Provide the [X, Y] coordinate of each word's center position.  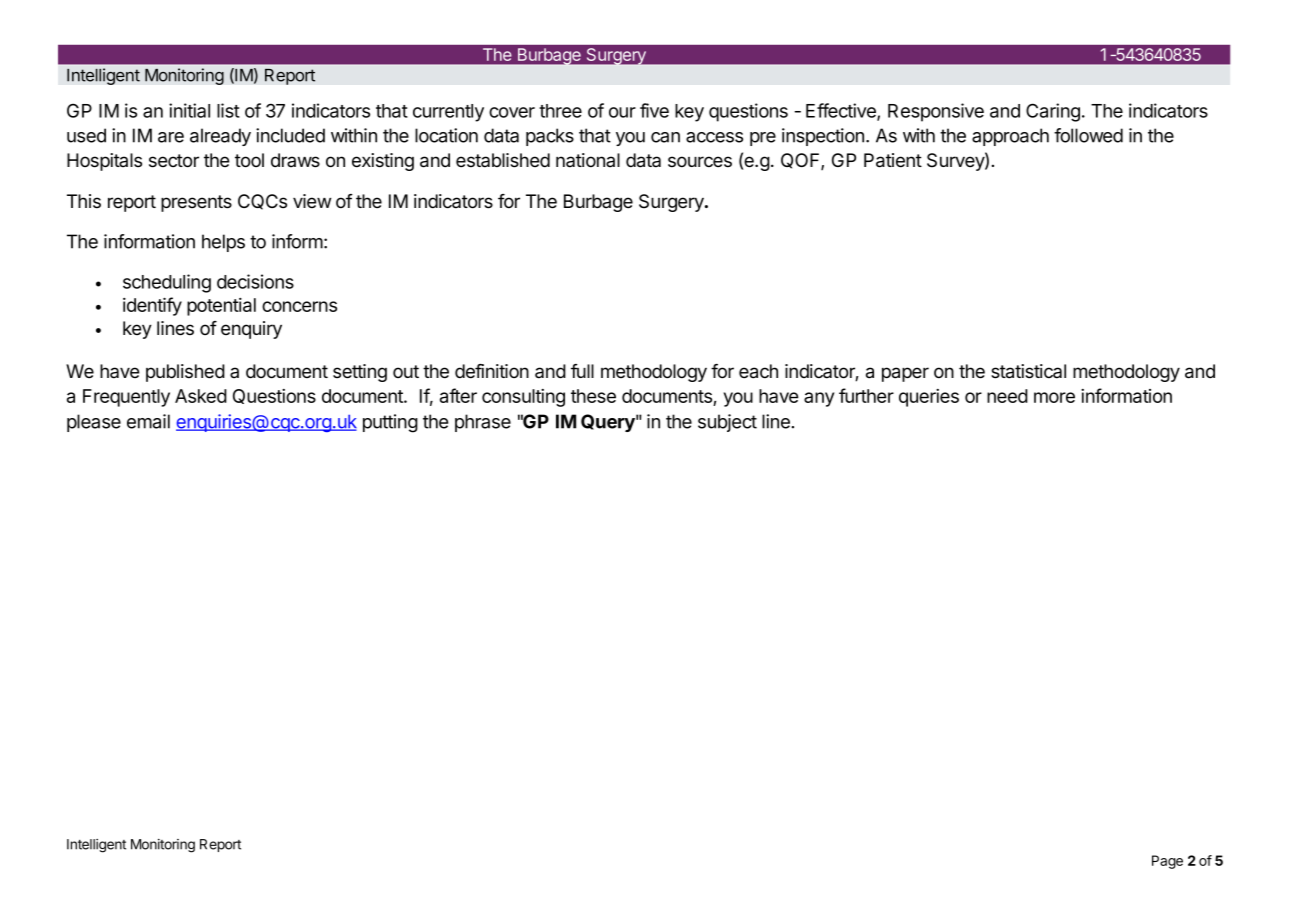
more [1054, 397]
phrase [483, 423]
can [665, 137]
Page [1167, 862]
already [220, 137]
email [148, 421]
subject [727, 423]
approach [1010, 137]
